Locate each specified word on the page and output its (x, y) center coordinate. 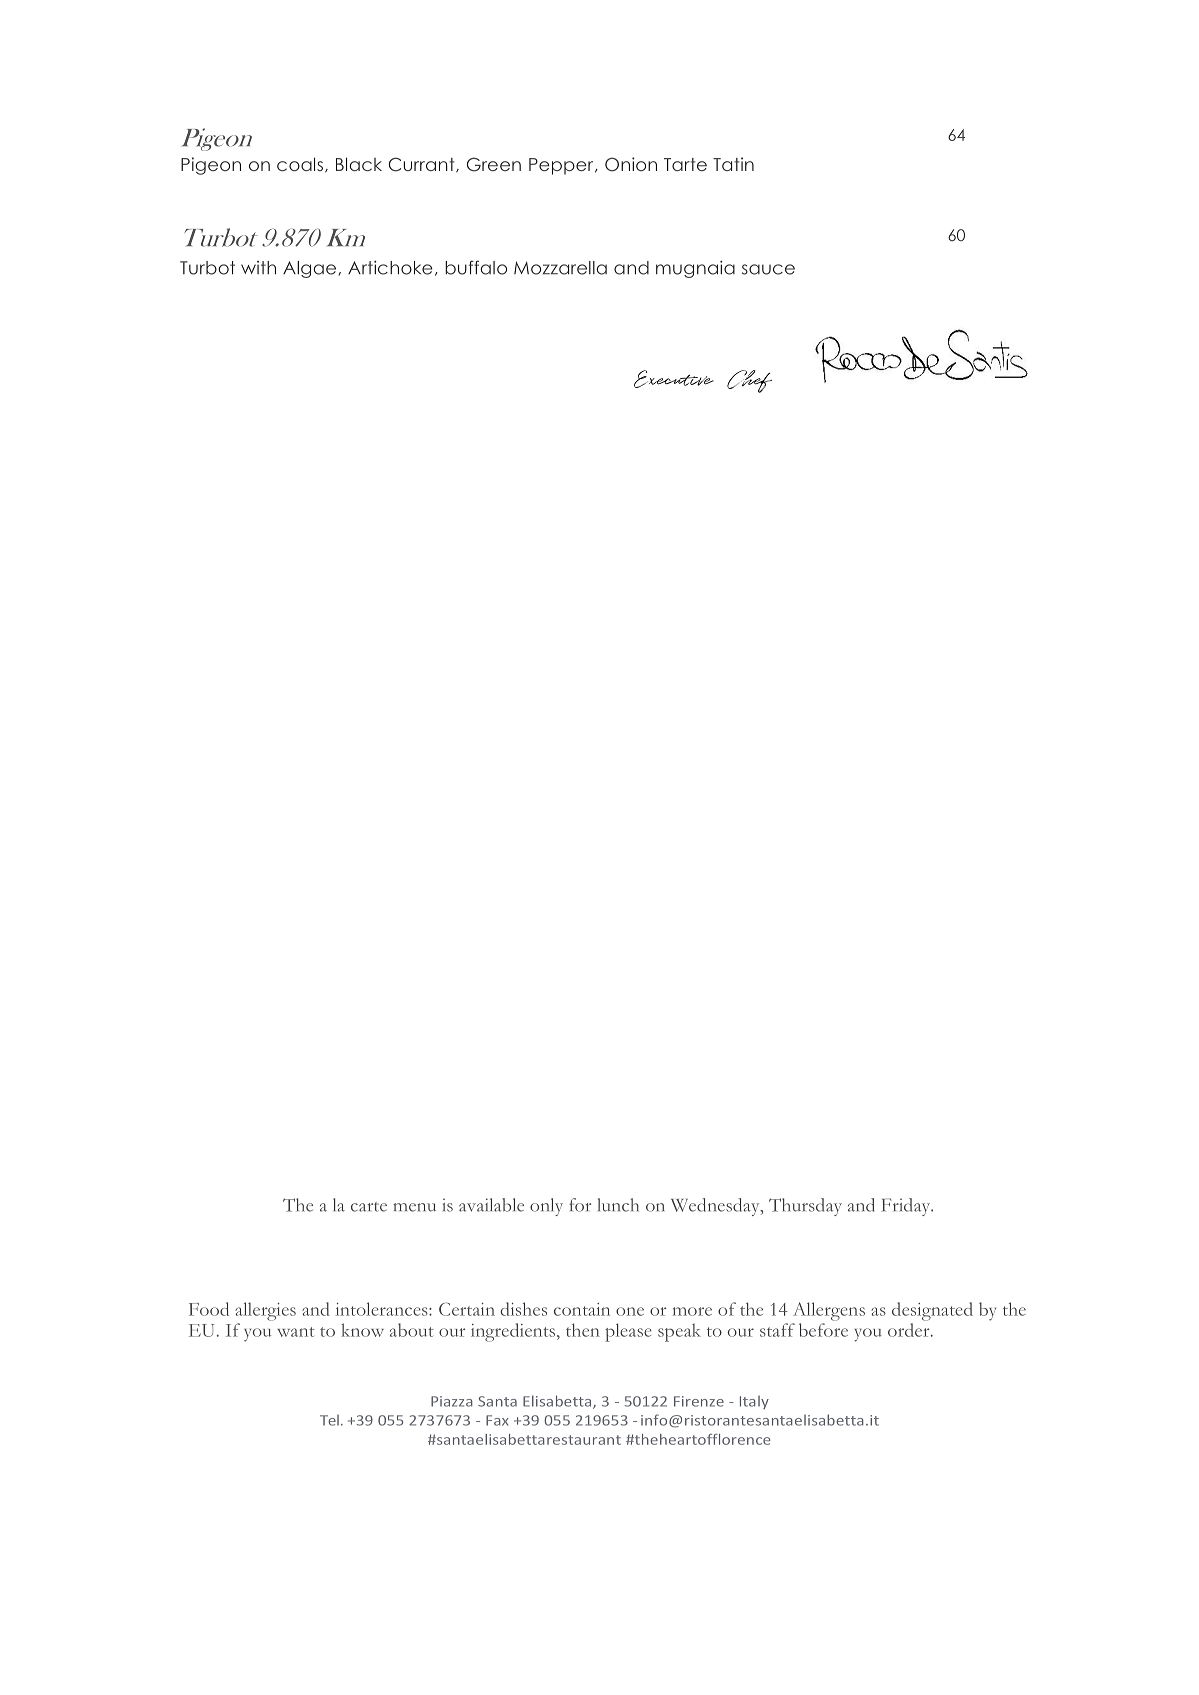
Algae (311, 269)
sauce (768, 269)
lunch (618, 1205)
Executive (674, 379)
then (583, 1330)
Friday (907, 1207)
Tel (329, 1420)
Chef (749, 381)
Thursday (805, 1207)
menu (414, 1207)
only (546, 1207)
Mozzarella (560, 268)
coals (300, 164)
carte (369, 1207)
